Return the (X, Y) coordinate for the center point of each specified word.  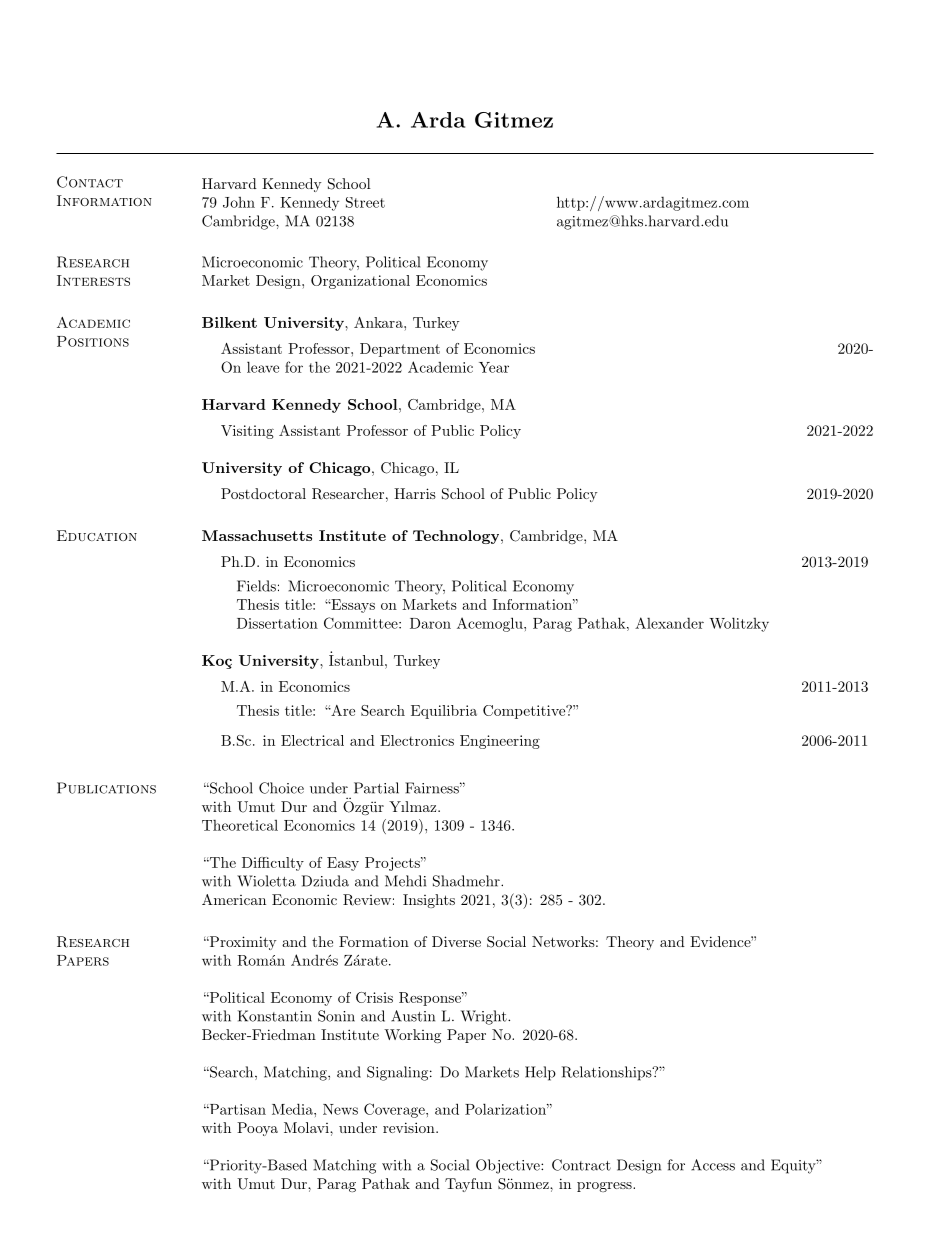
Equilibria (444, 712)
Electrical (312, 740)
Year (494, 367)
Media (293, 1109)
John (239, 202)
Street (365, 202)
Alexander (669, 623)
